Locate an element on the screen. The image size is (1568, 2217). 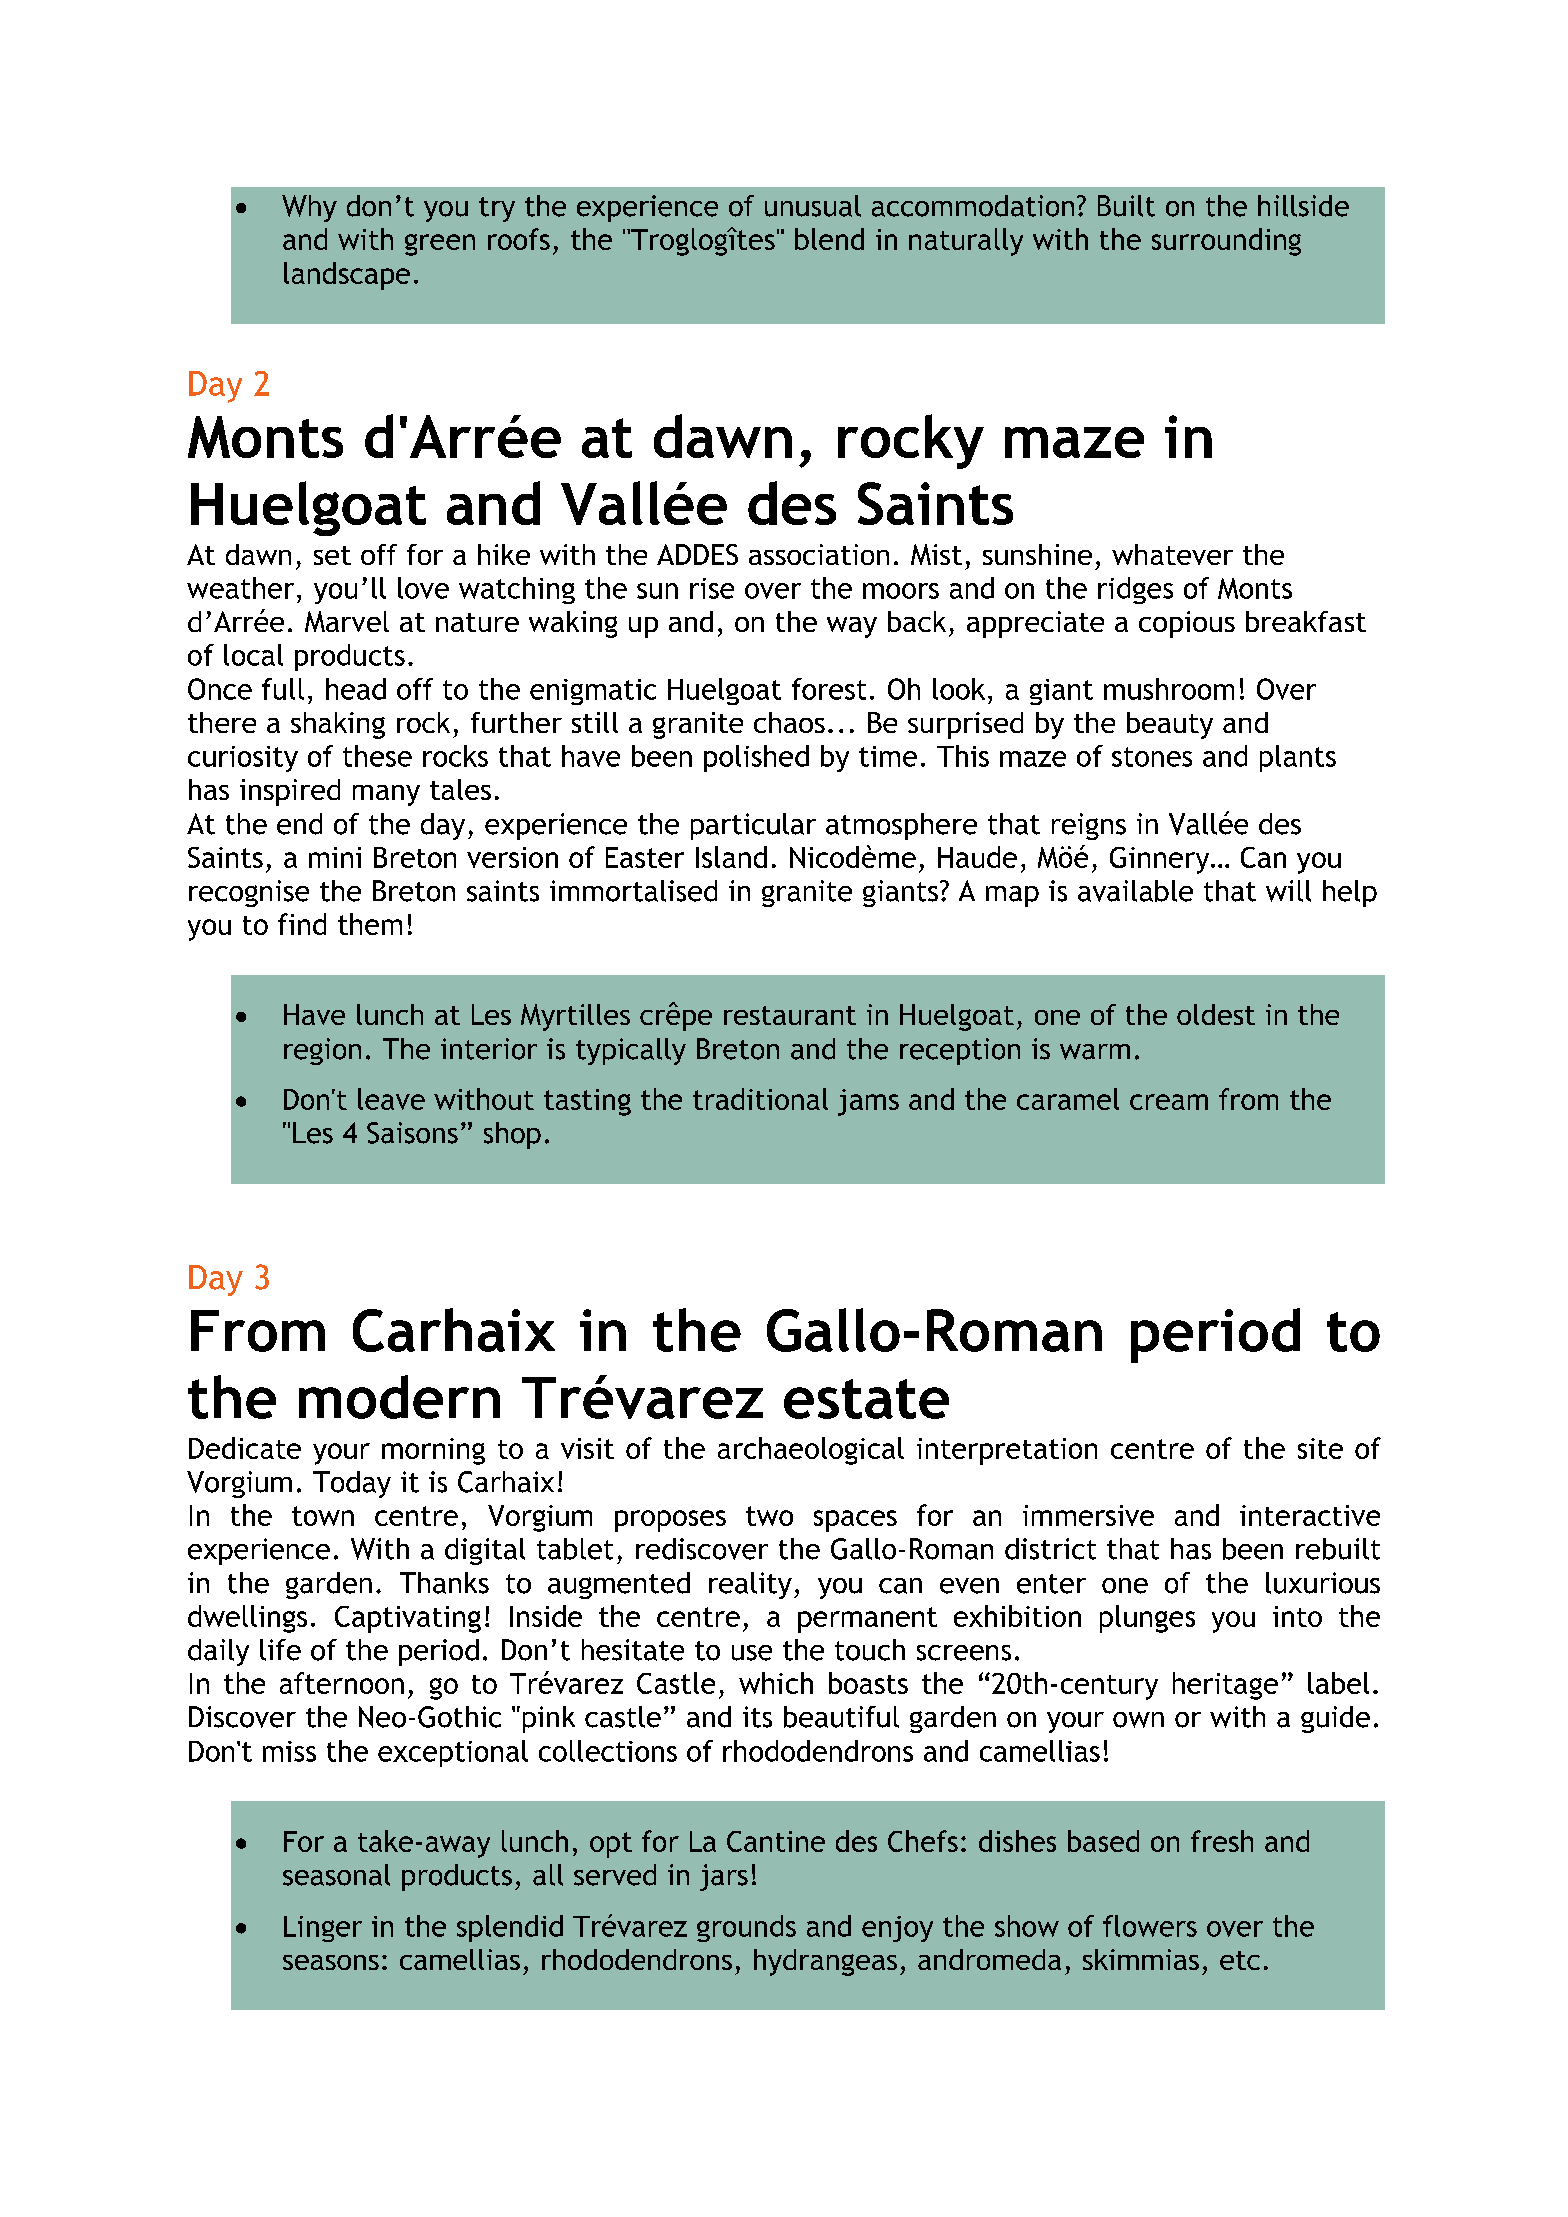
flowers is located at coordinates (1150, 1926).
